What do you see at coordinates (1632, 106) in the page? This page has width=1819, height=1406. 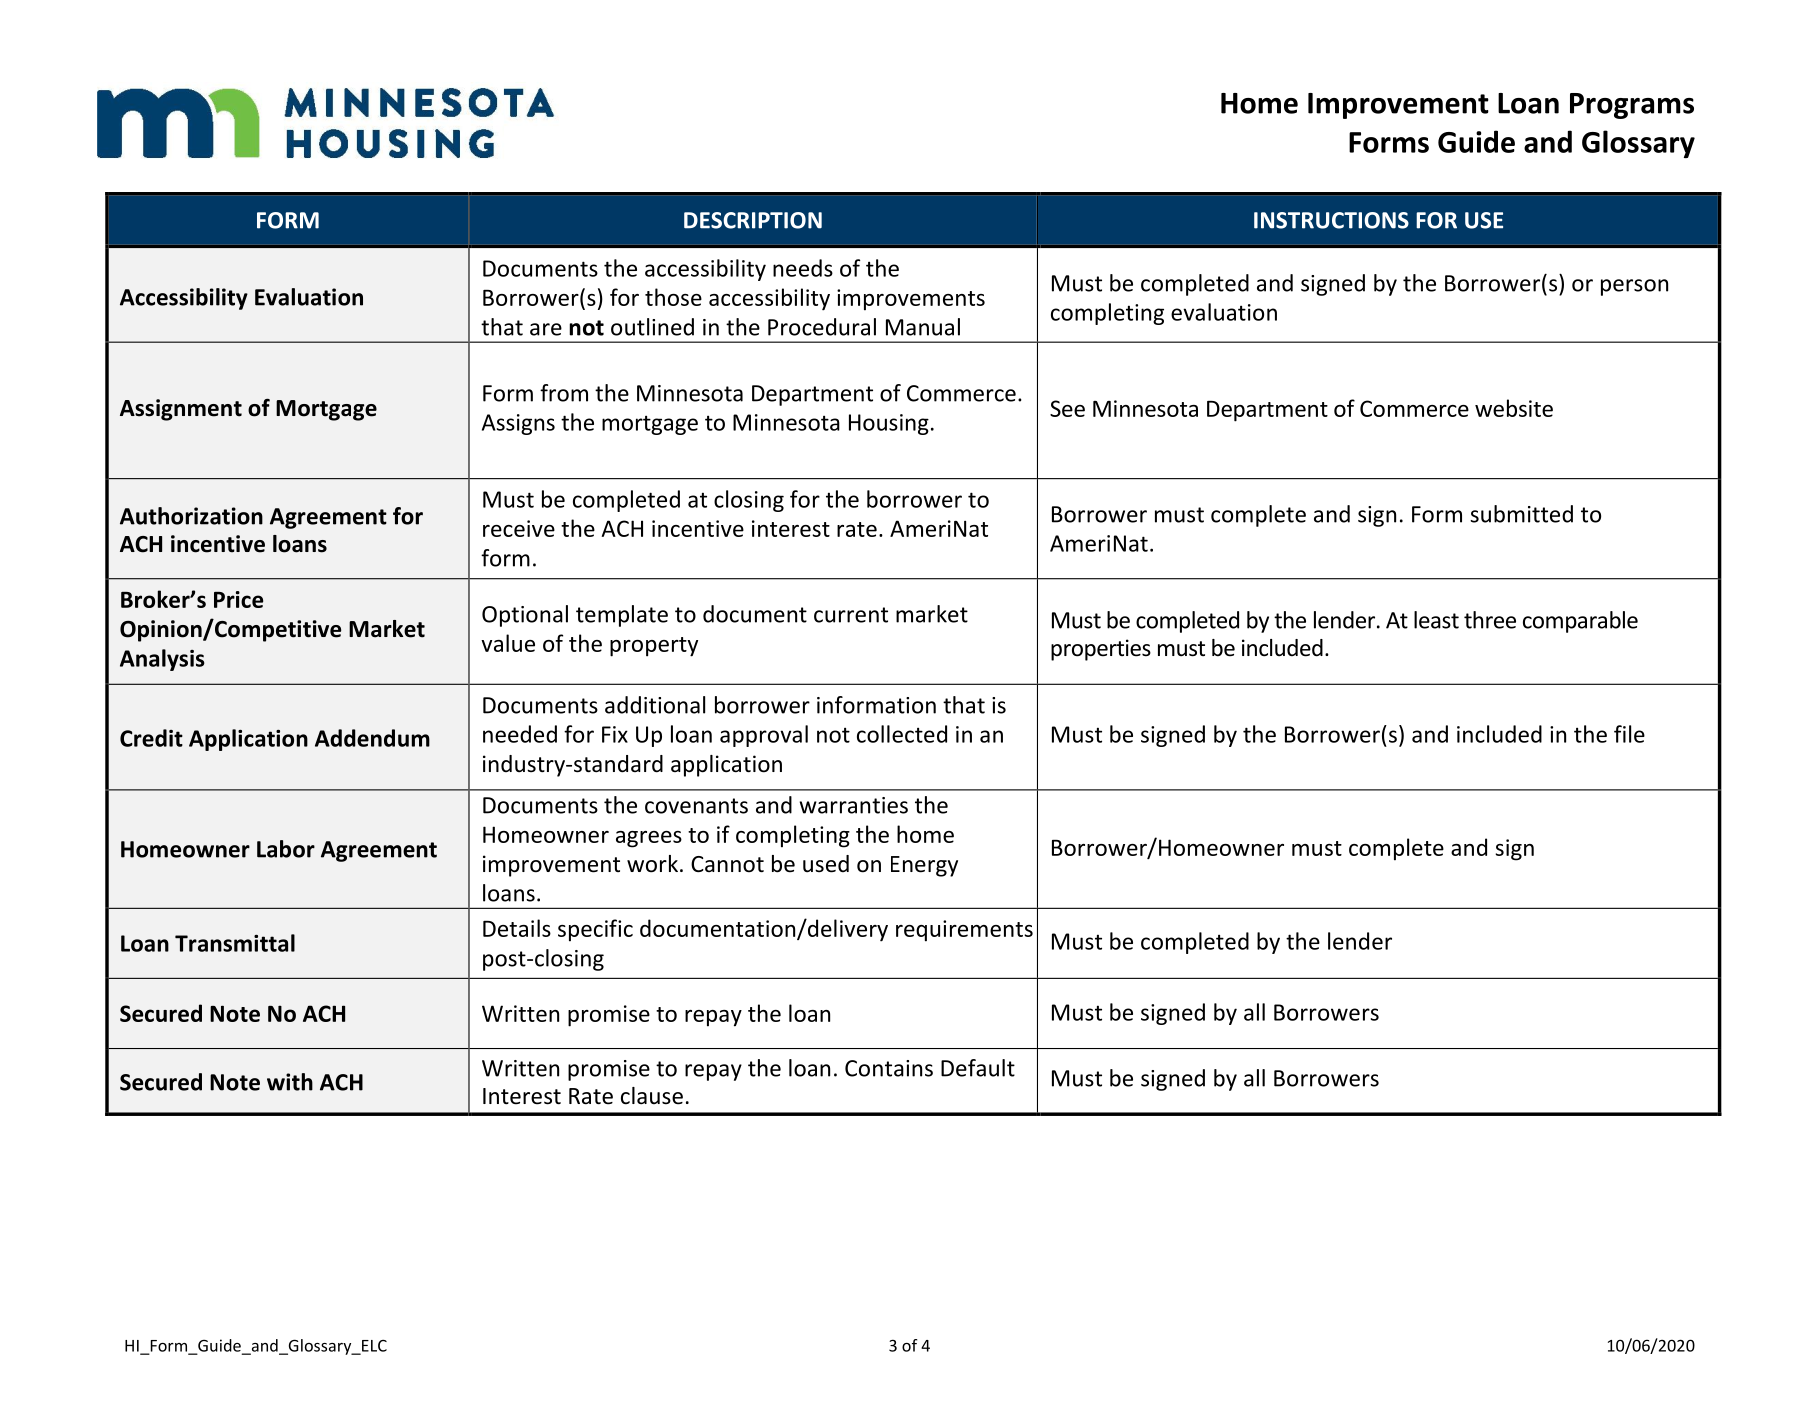 I see `Programs` at bounding box center [1632, 106].
